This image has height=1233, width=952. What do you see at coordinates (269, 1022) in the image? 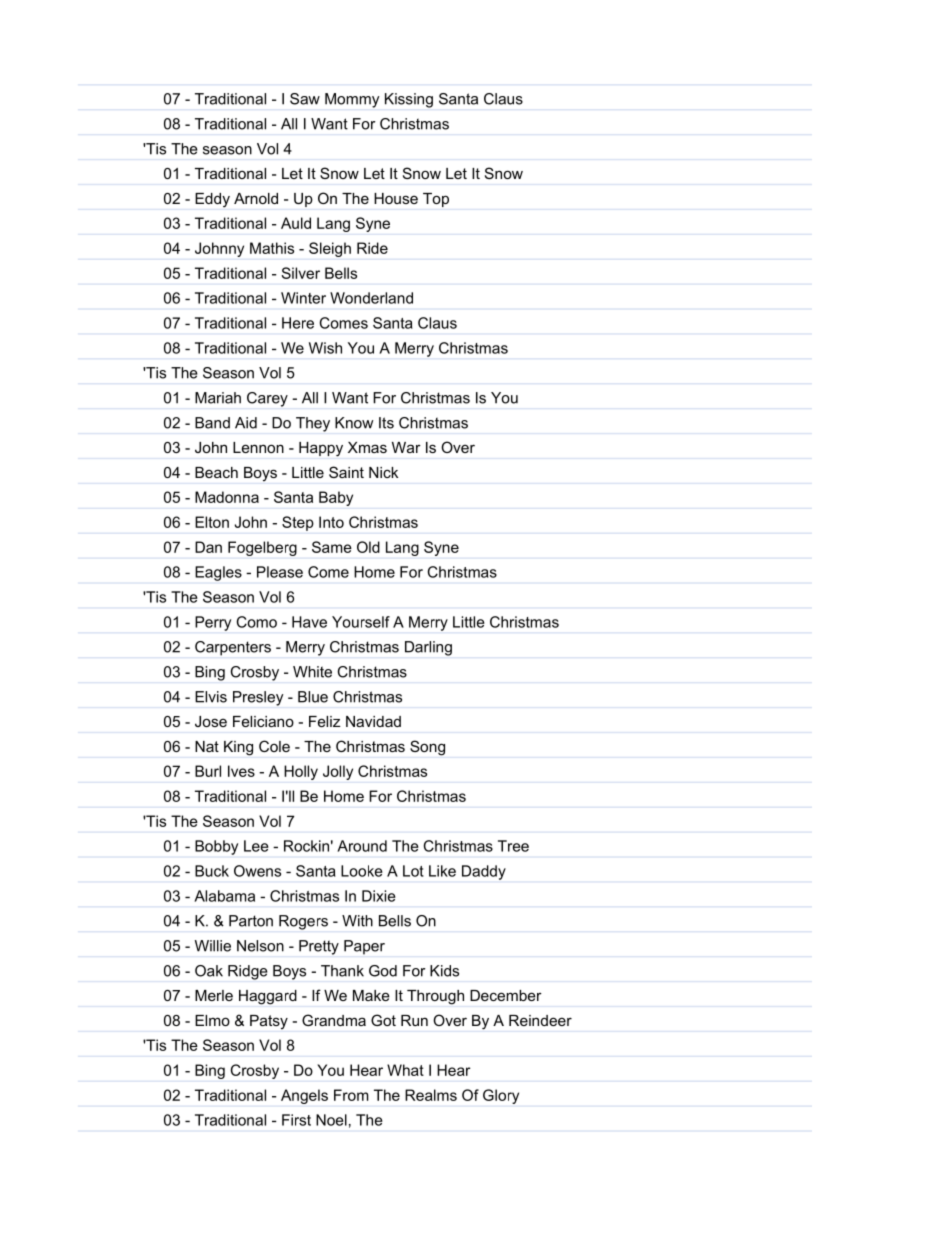
I see `Patsy` at bounding box center [269, 1022].
